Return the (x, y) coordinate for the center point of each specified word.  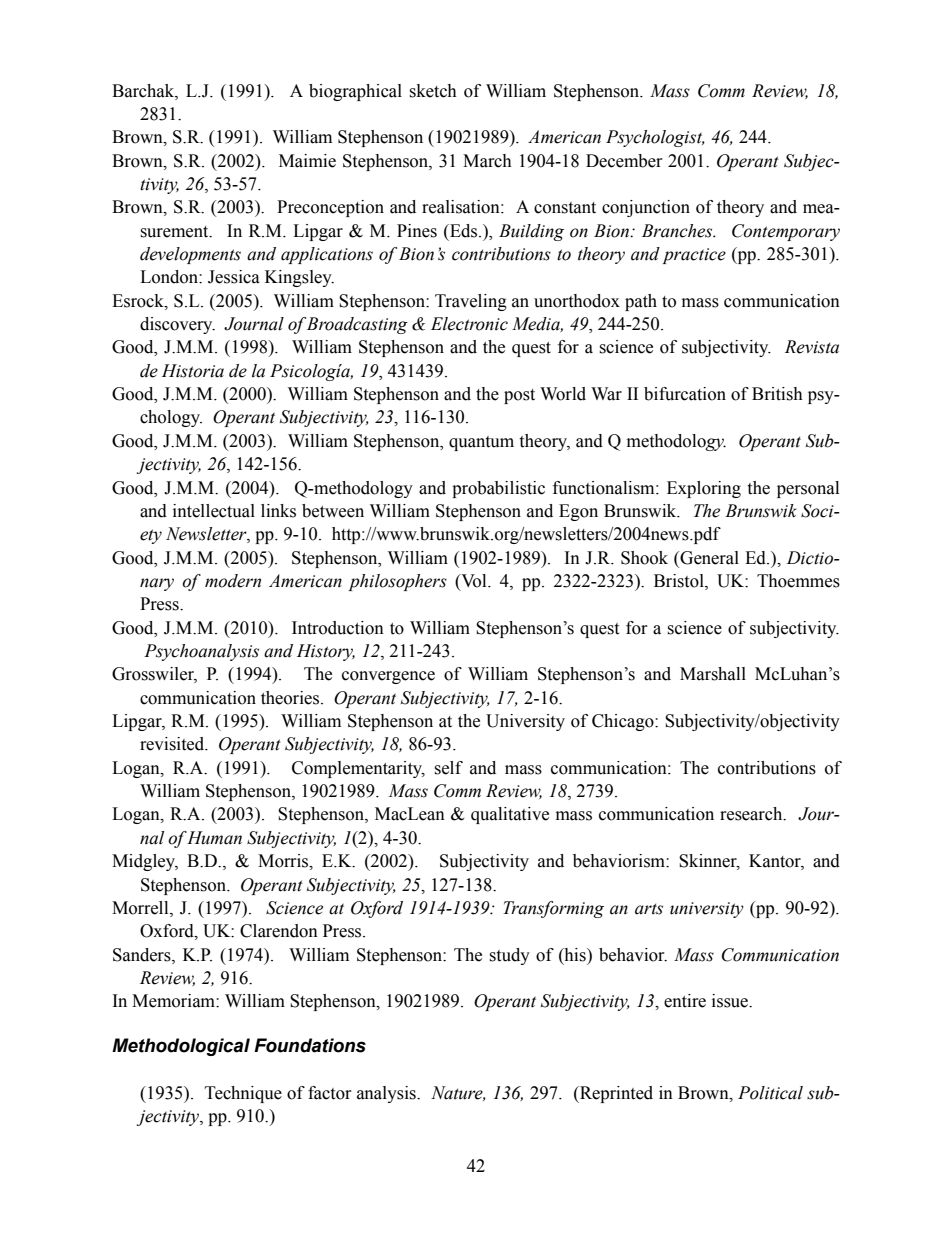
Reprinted (615, 1094)
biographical (355, 92)
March (487, 161)
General (708, 558)
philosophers (397, 582)
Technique (243, 1094)
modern (233, 581)
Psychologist (655, 138)
